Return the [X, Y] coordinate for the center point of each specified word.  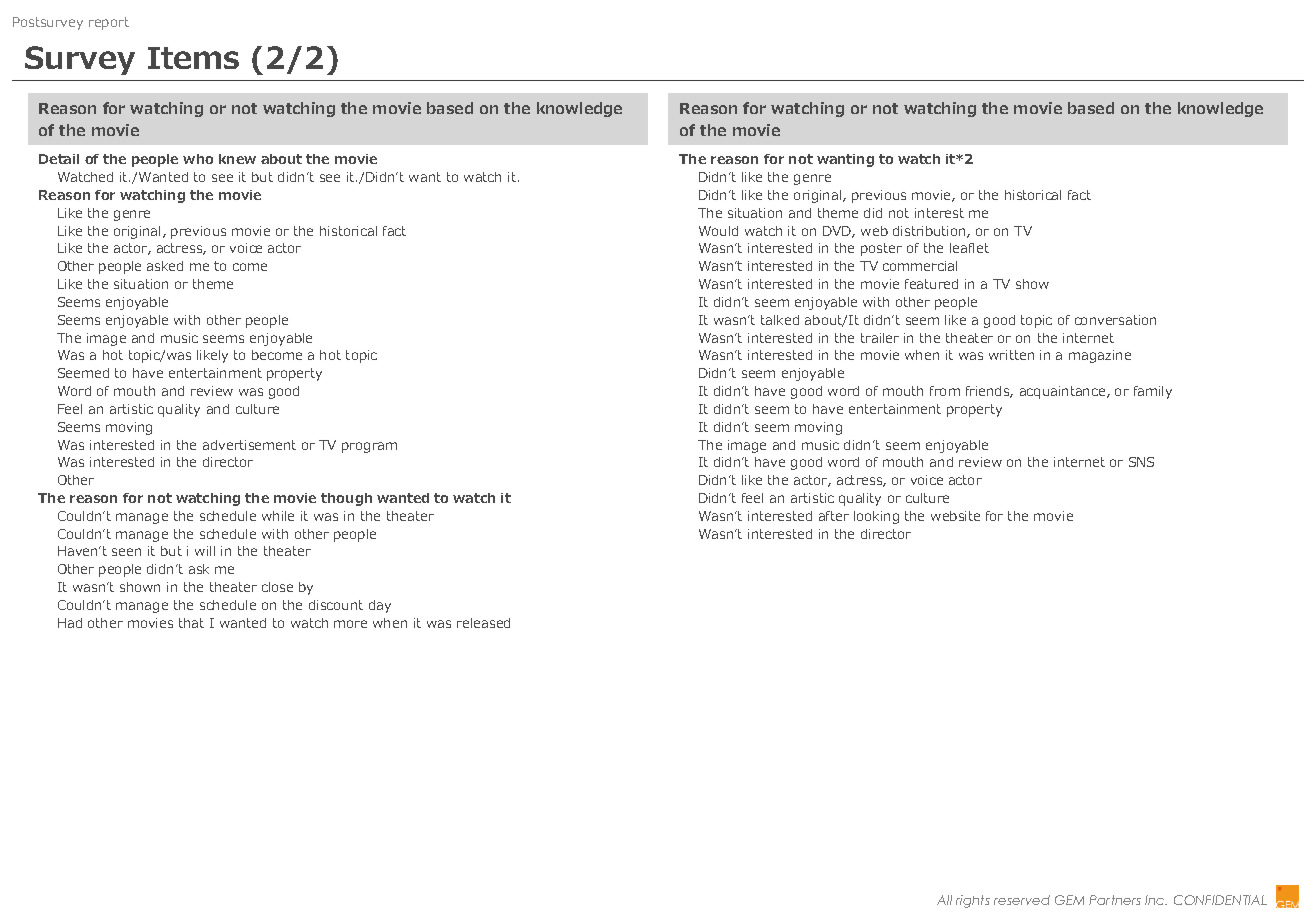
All [944, 900]
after [834, 516]
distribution [930, 232]
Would [718, 231]
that [191, 623]
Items [193, 58]
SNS [1141, 462]
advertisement [249, 445]
